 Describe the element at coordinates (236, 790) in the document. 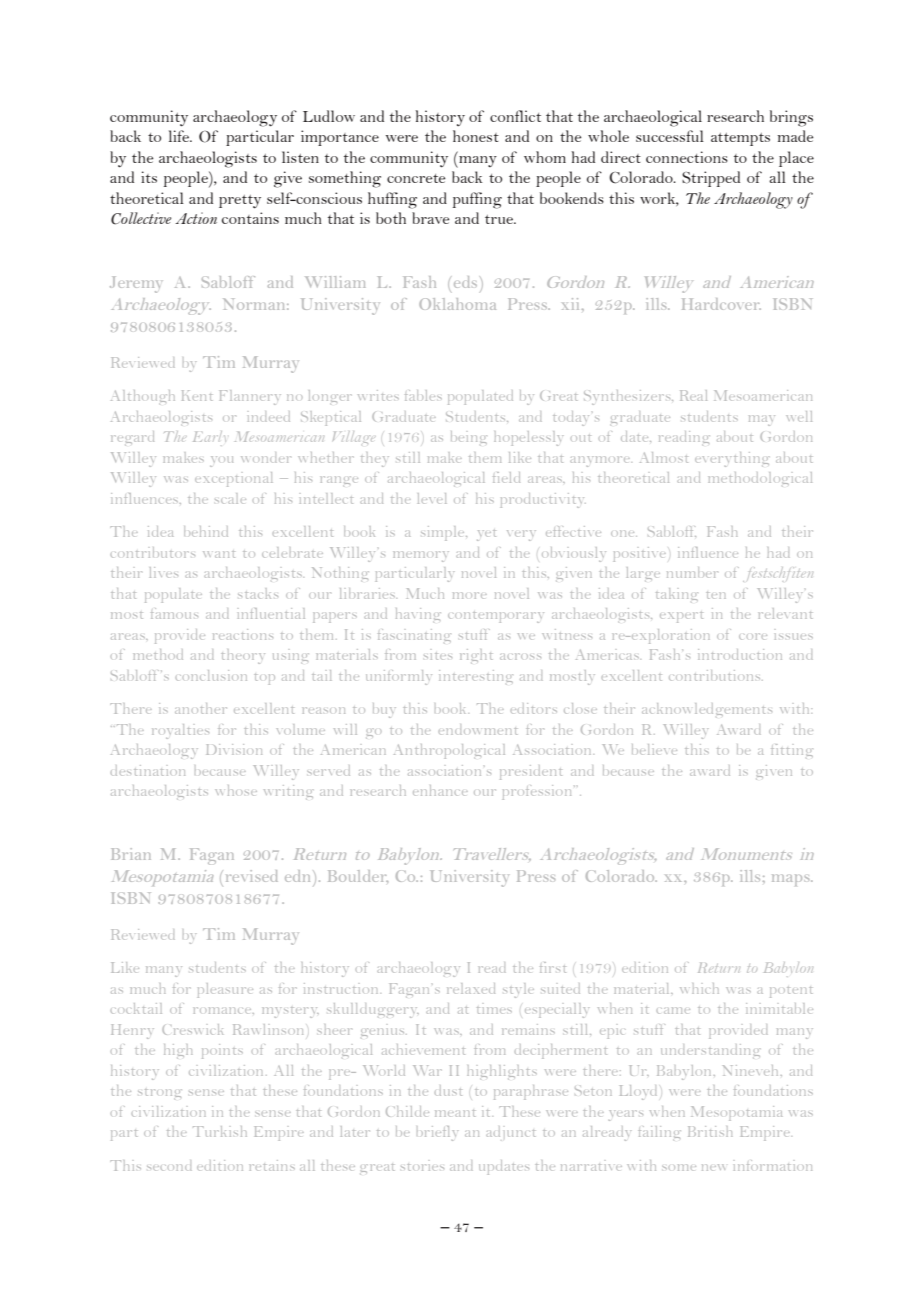

I see `whose` at that location.
